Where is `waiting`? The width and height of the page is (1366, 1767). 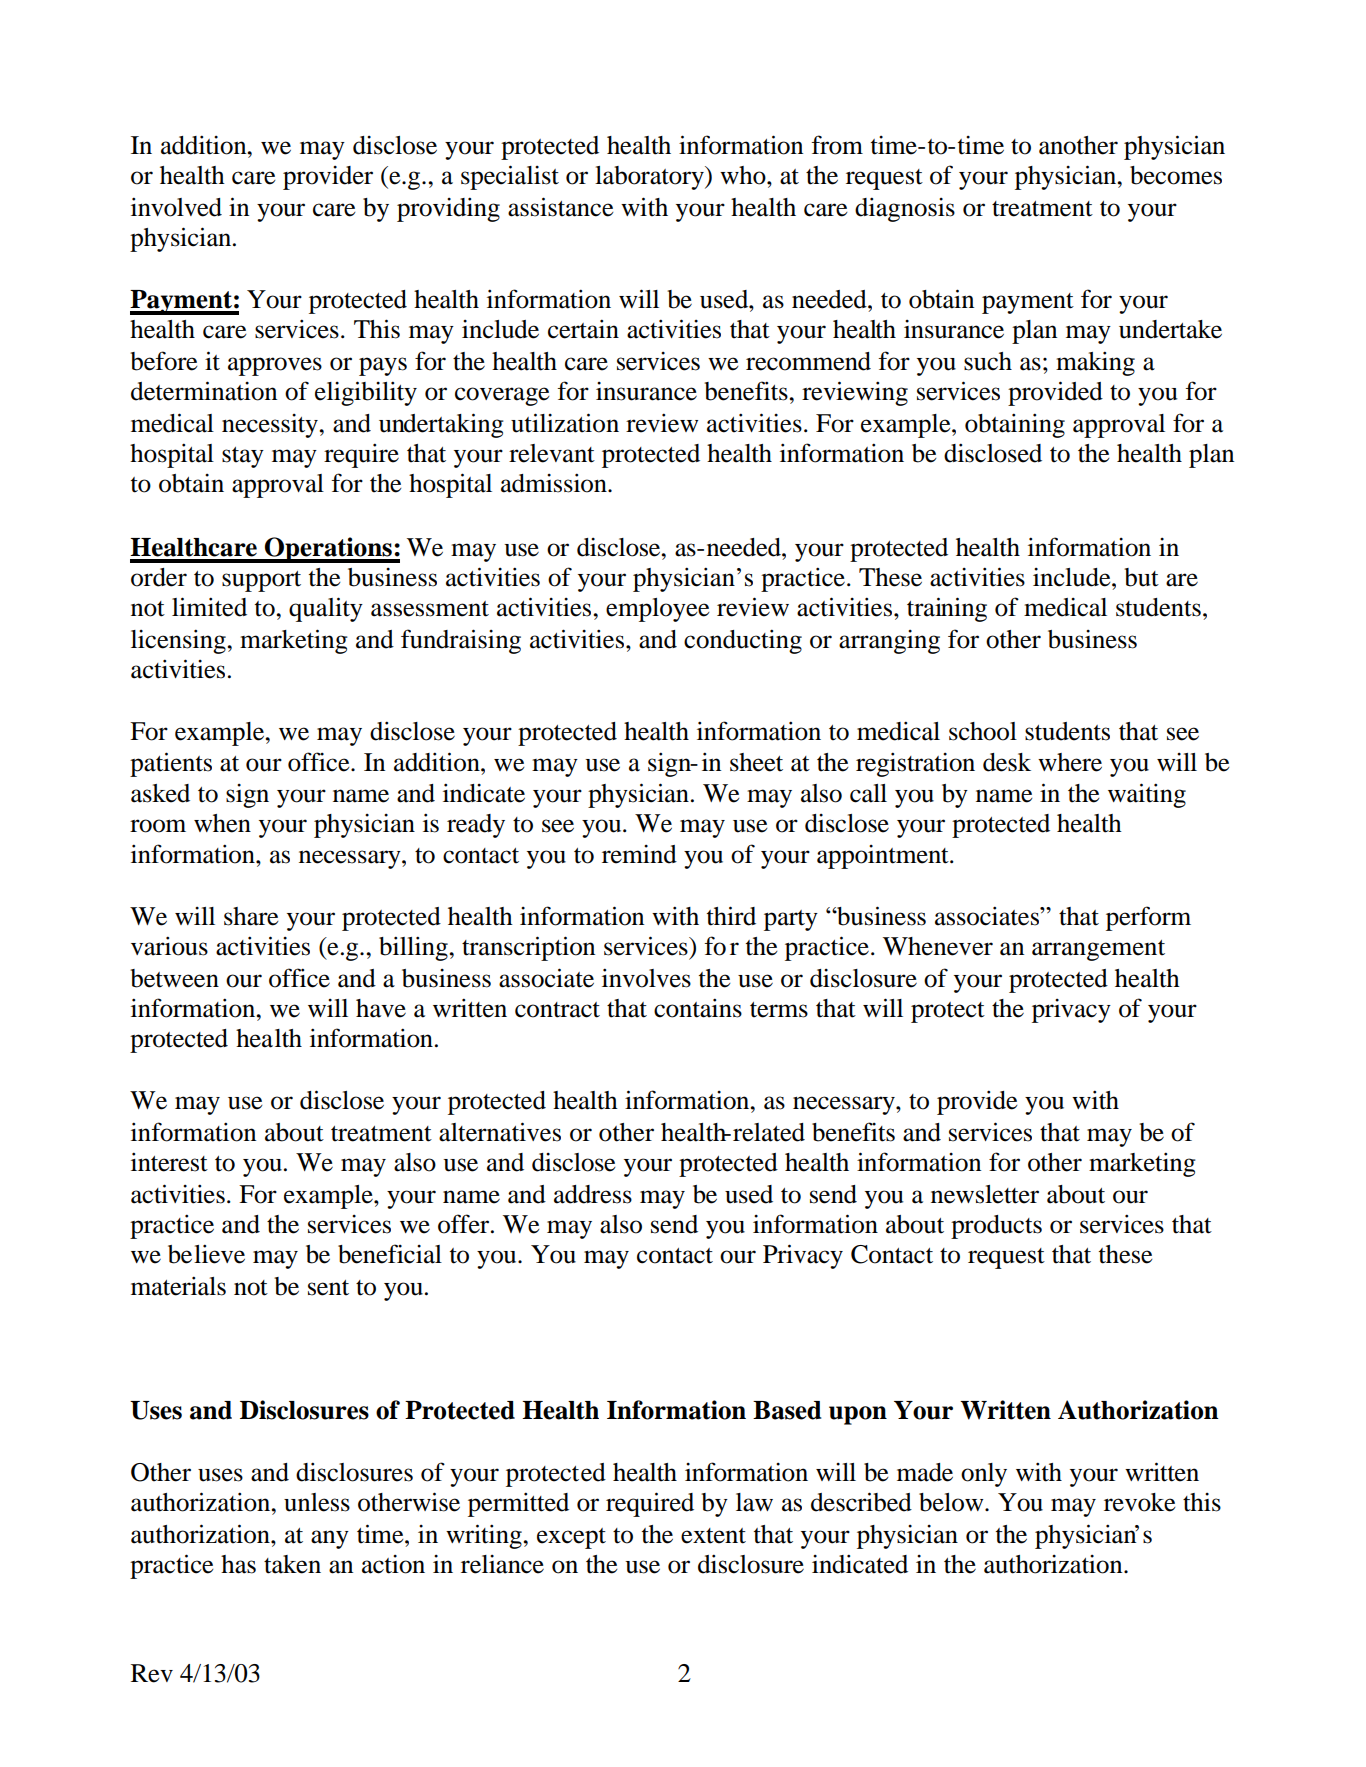
waiting is located at coordinates (1147, 795).
